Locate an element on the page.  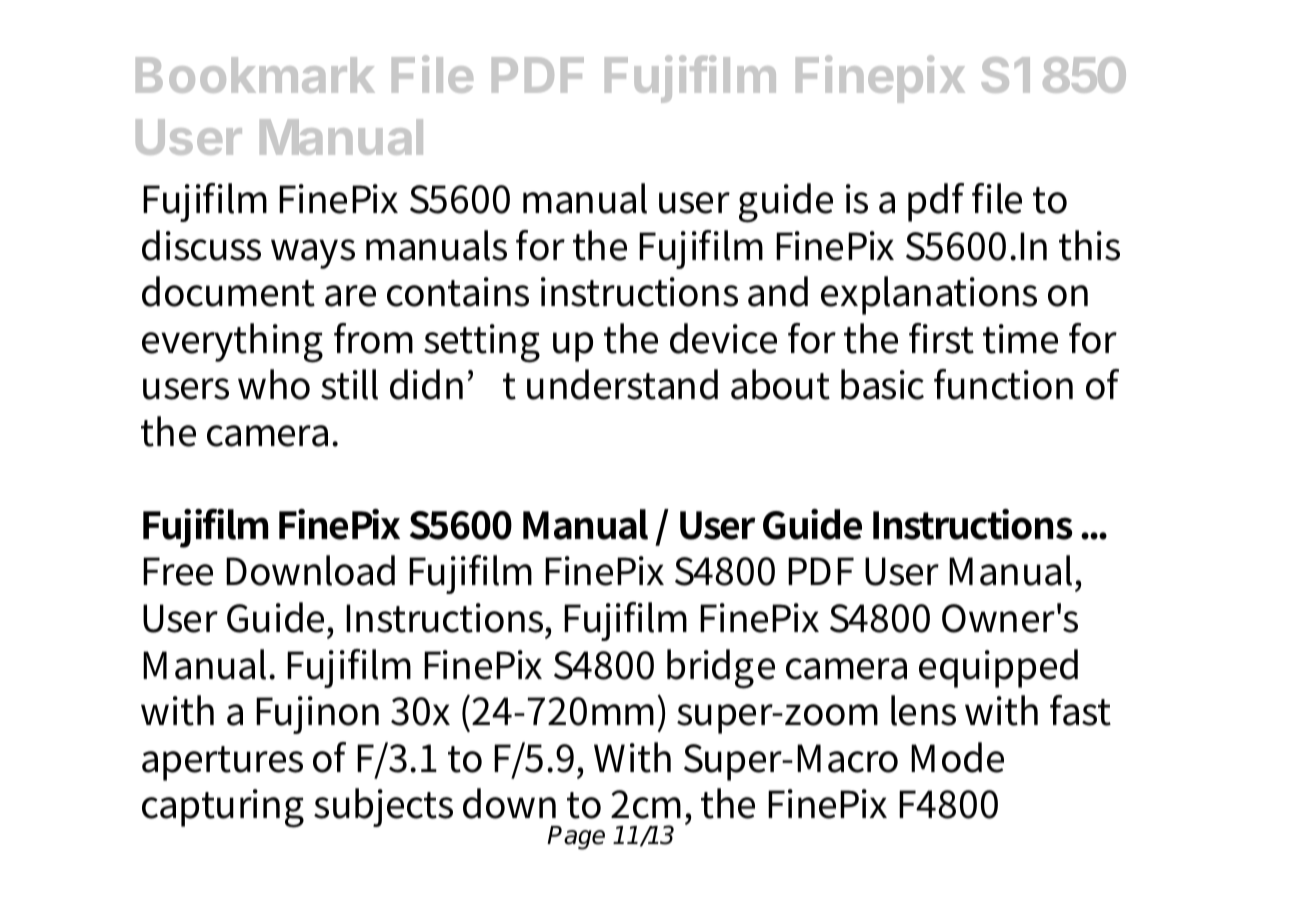
capturing is located at coordinates (223, 808).
